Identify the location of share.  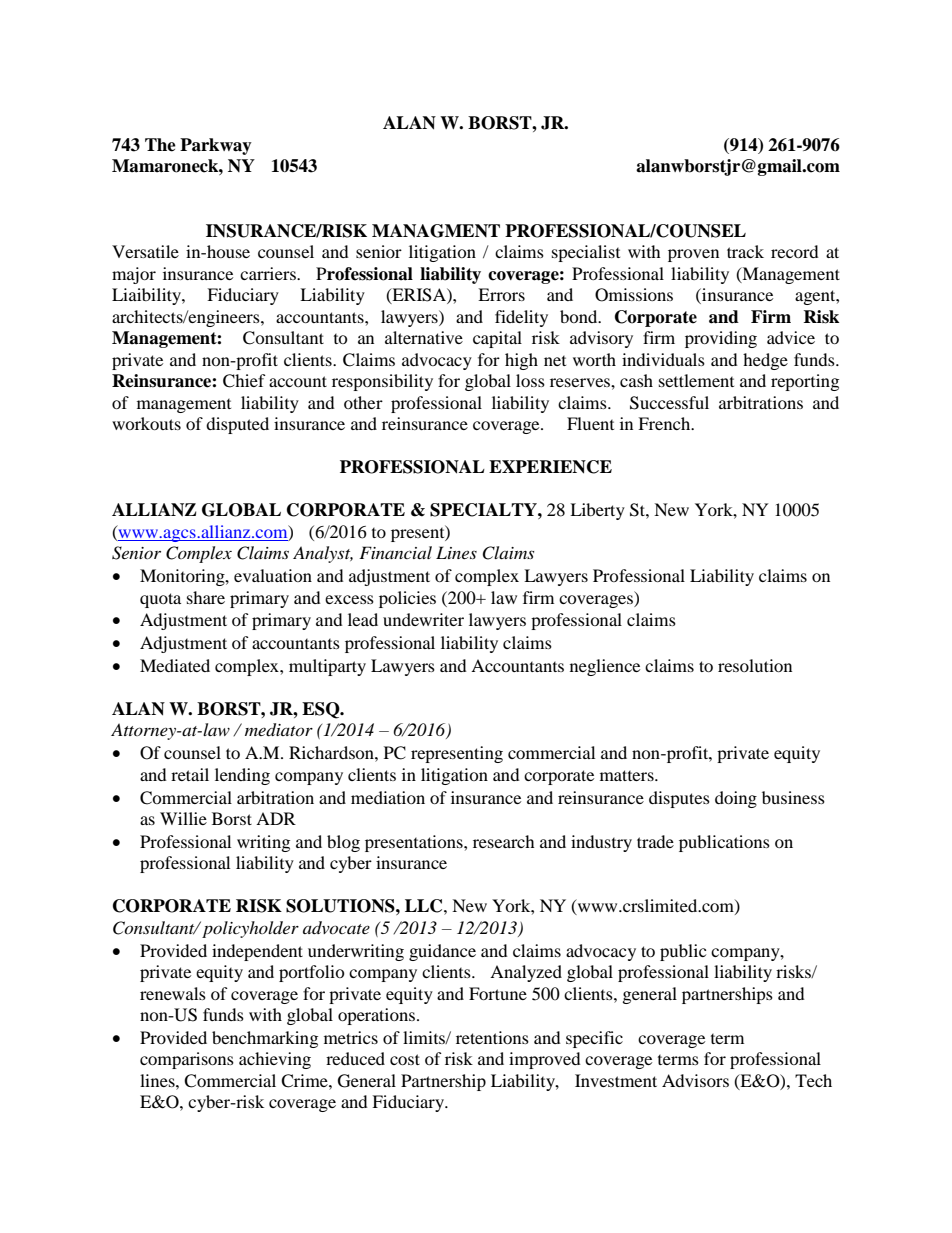
(206, 597).
